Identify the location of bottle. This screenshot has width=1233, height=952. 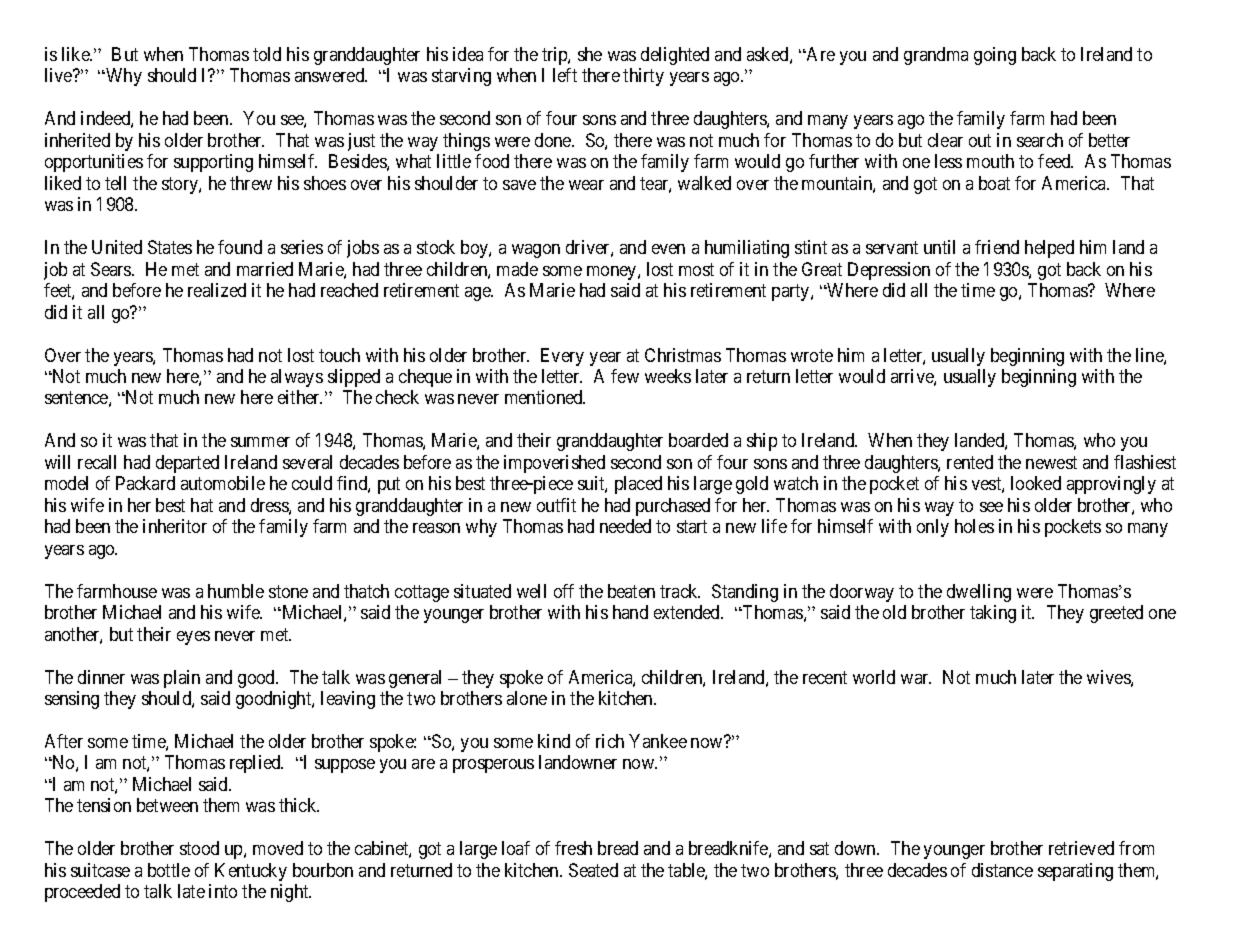
(169, 870).
